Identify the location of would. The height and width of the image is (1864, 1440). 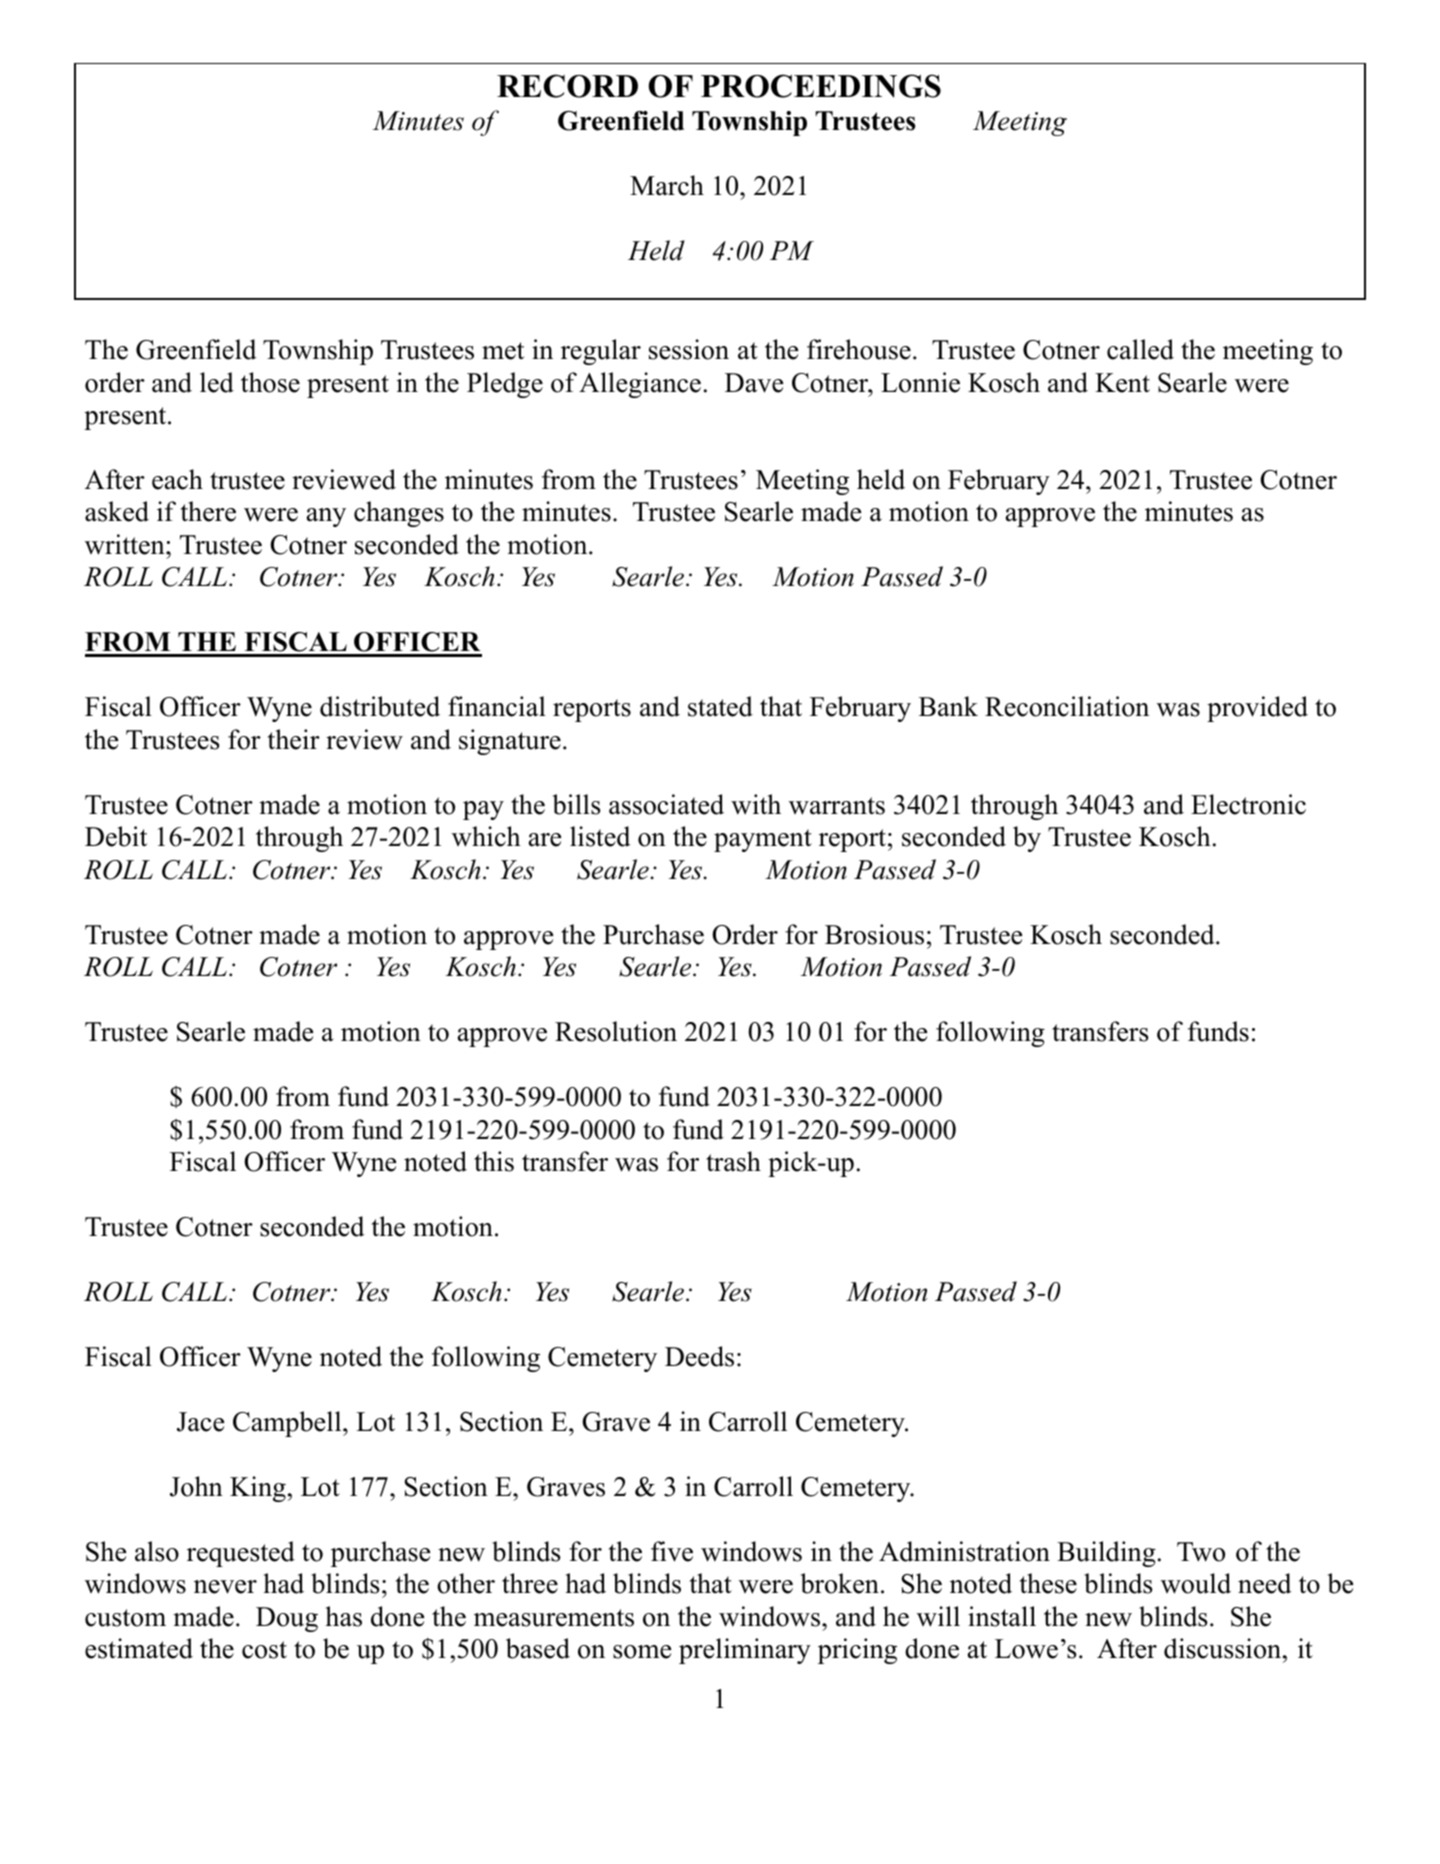
(1196, 1583).
